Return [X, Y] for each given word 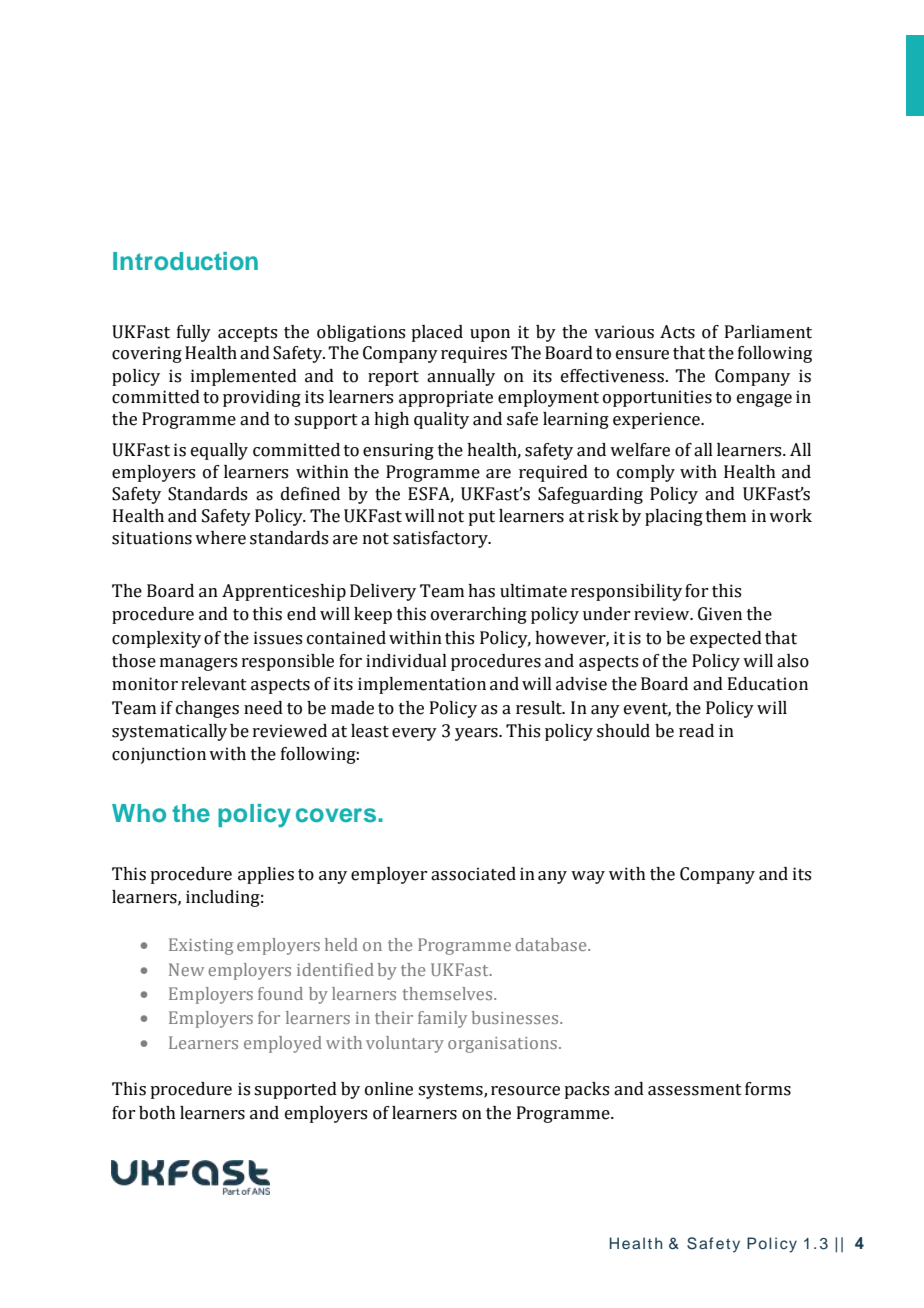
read [696, 731]
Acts [677, 332]
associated [473, 874]
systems [451, 1091]
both [157, 1113]
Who [139, 813]
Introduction [185, 261]
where [220, 538]
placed [437, 333]
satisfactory [441, 539]
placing [674, 517]
